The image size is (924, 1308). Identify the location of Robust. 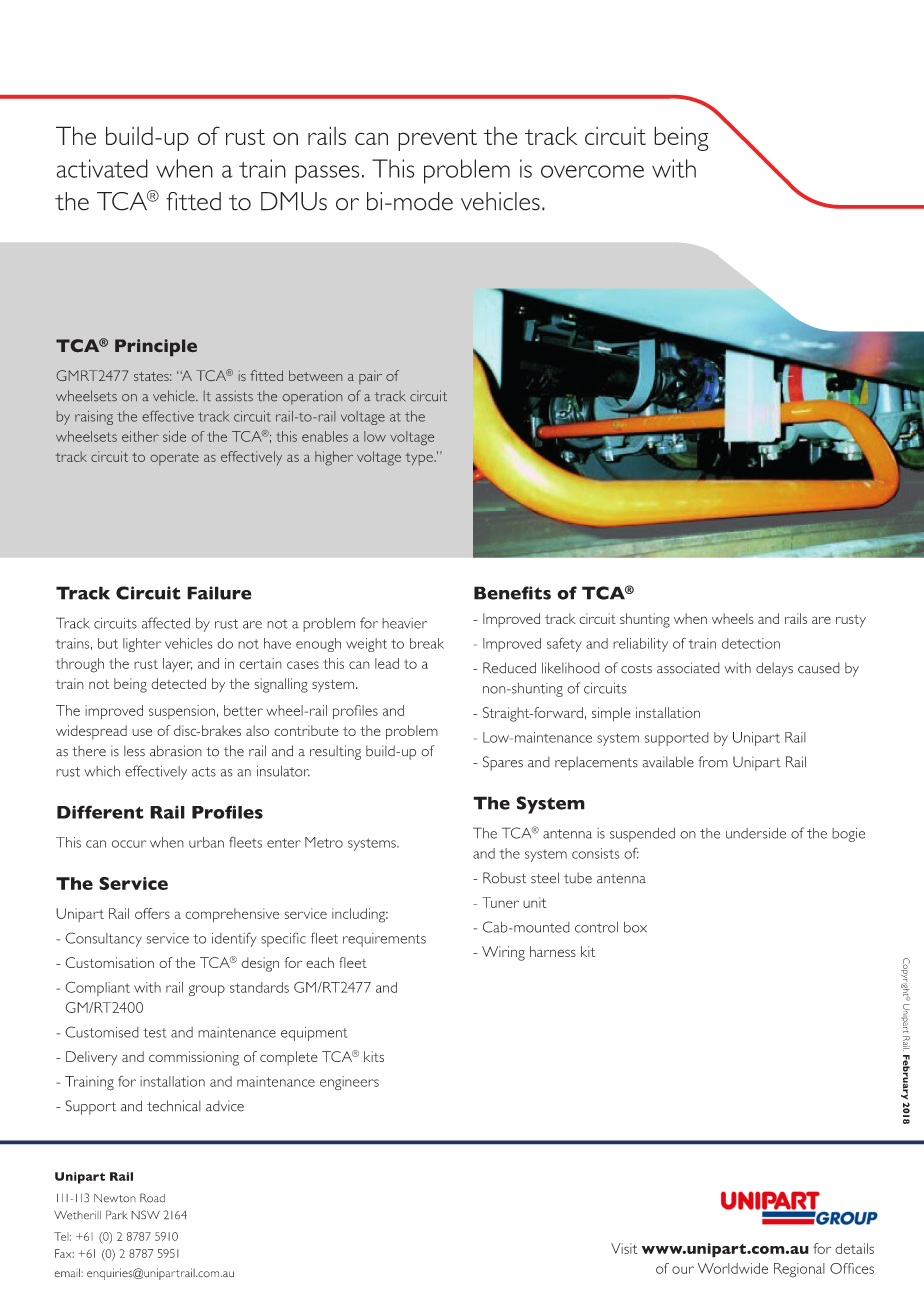
(504, 878).
